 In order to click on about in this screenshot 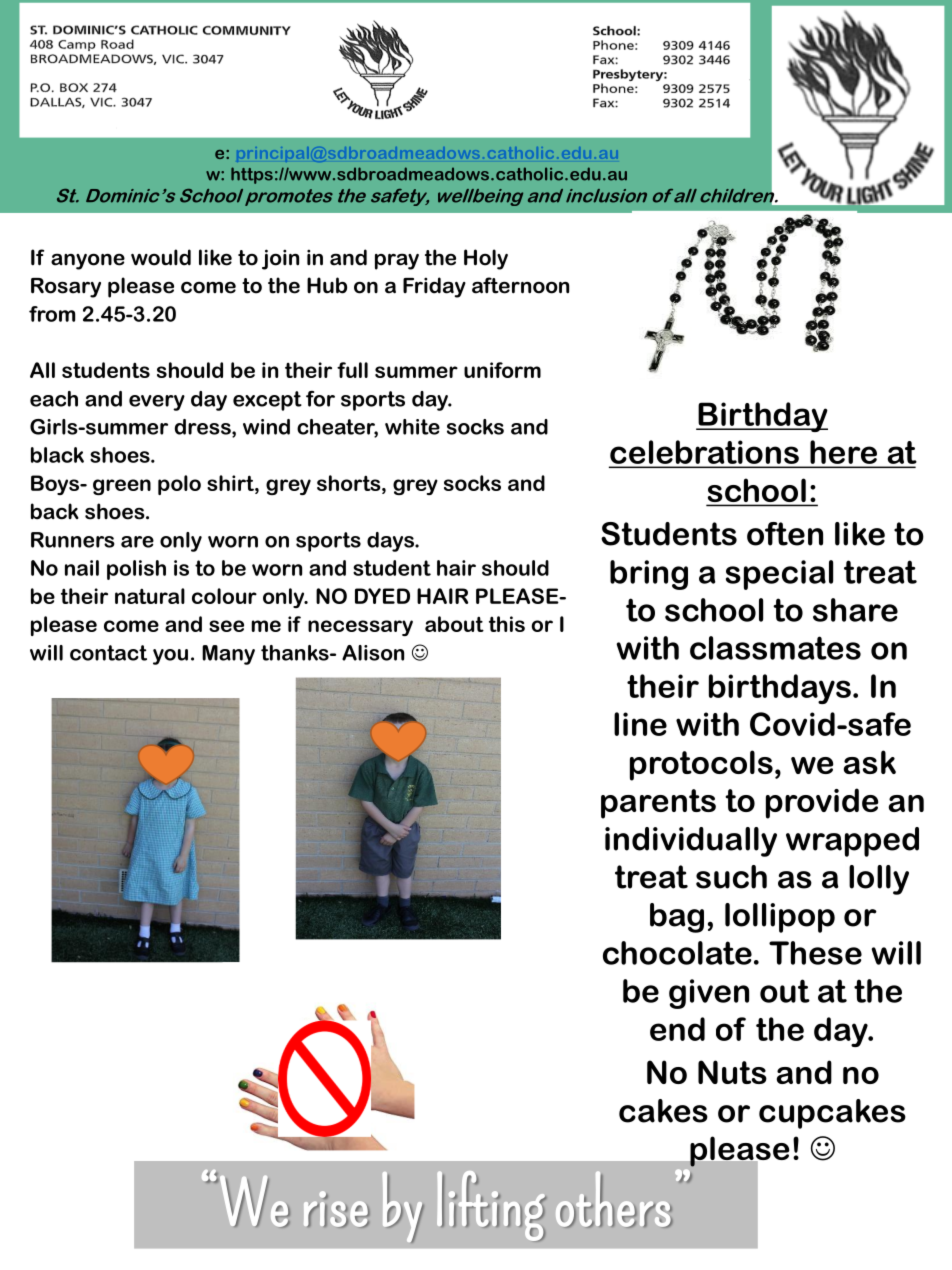, I will do `click(454, 624)`.
